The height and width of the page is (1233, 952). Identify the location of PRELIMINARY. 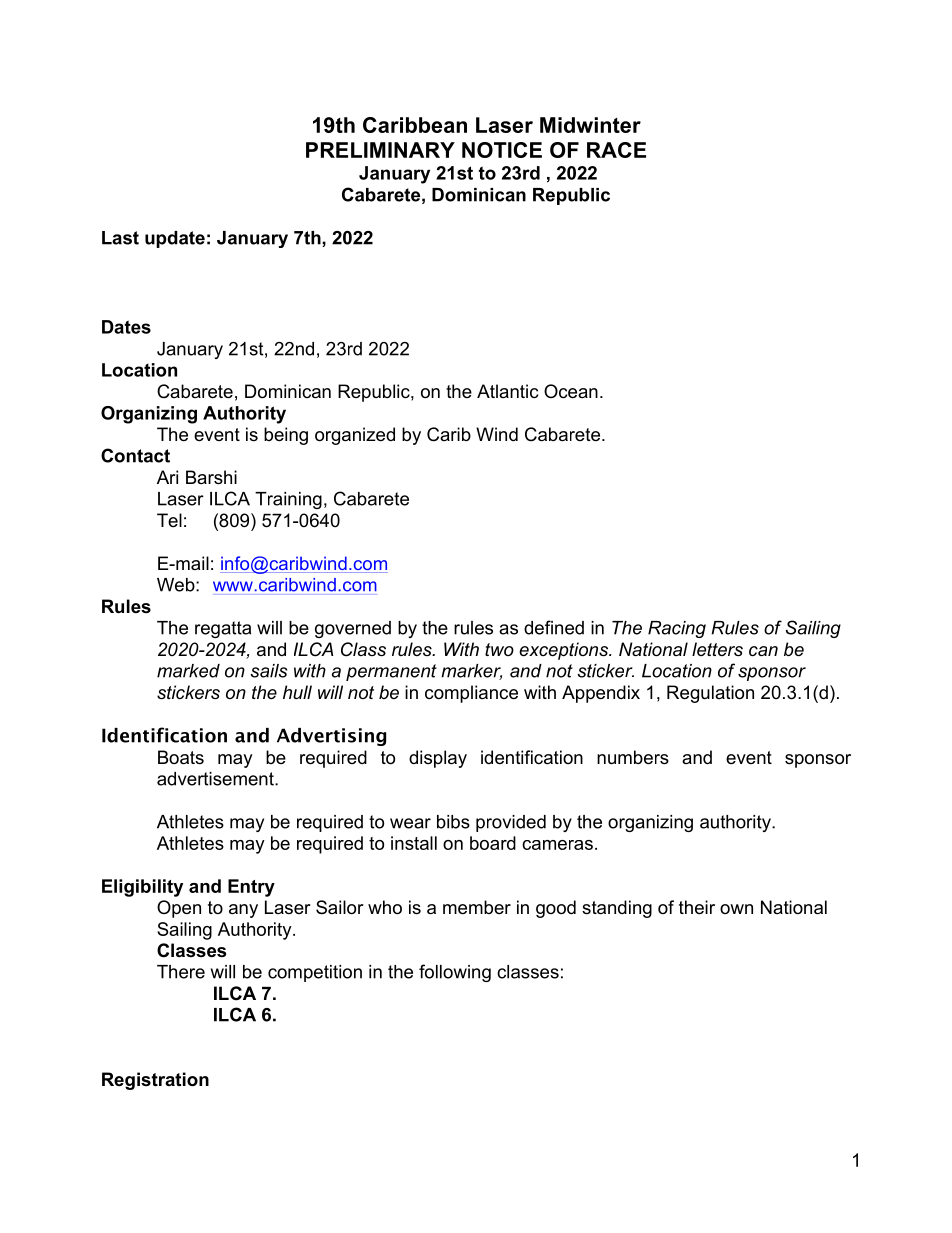
(380, 150).
